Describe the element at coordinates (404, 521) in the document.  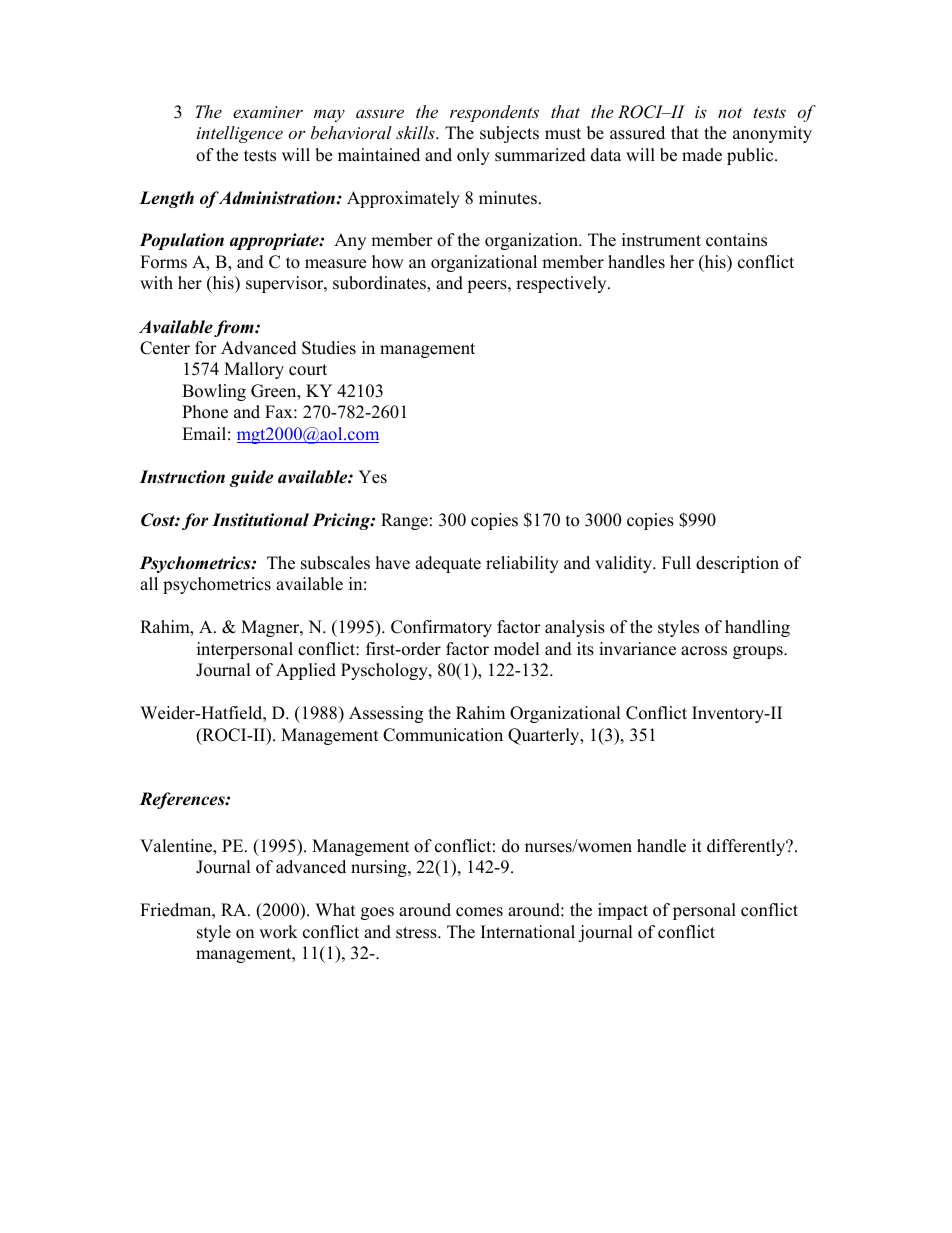
I see `Range` at that location.
